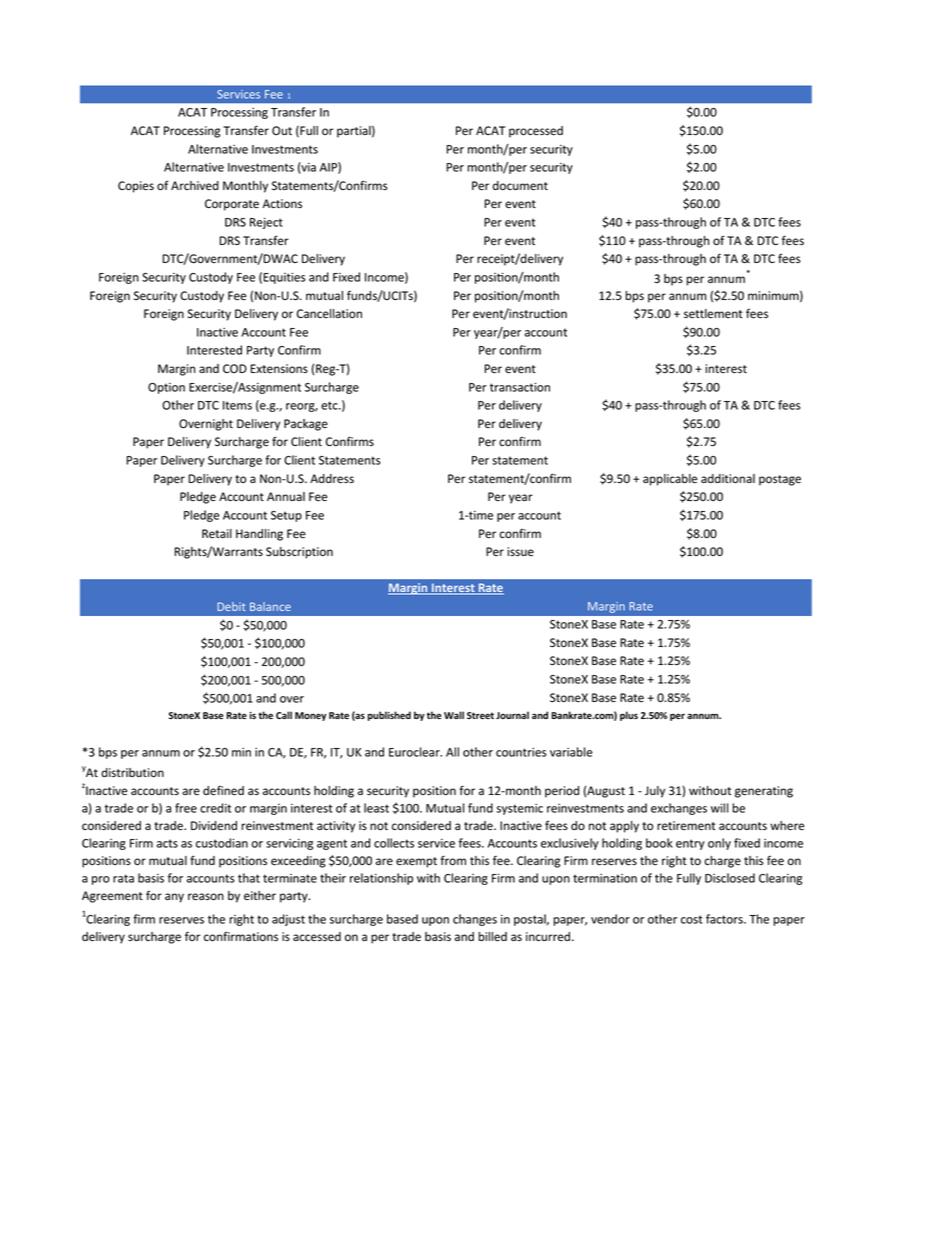  What do you see at coordinates (492, 937) in the screenshot?
I see `billed` at bounding box center [492, 937].
